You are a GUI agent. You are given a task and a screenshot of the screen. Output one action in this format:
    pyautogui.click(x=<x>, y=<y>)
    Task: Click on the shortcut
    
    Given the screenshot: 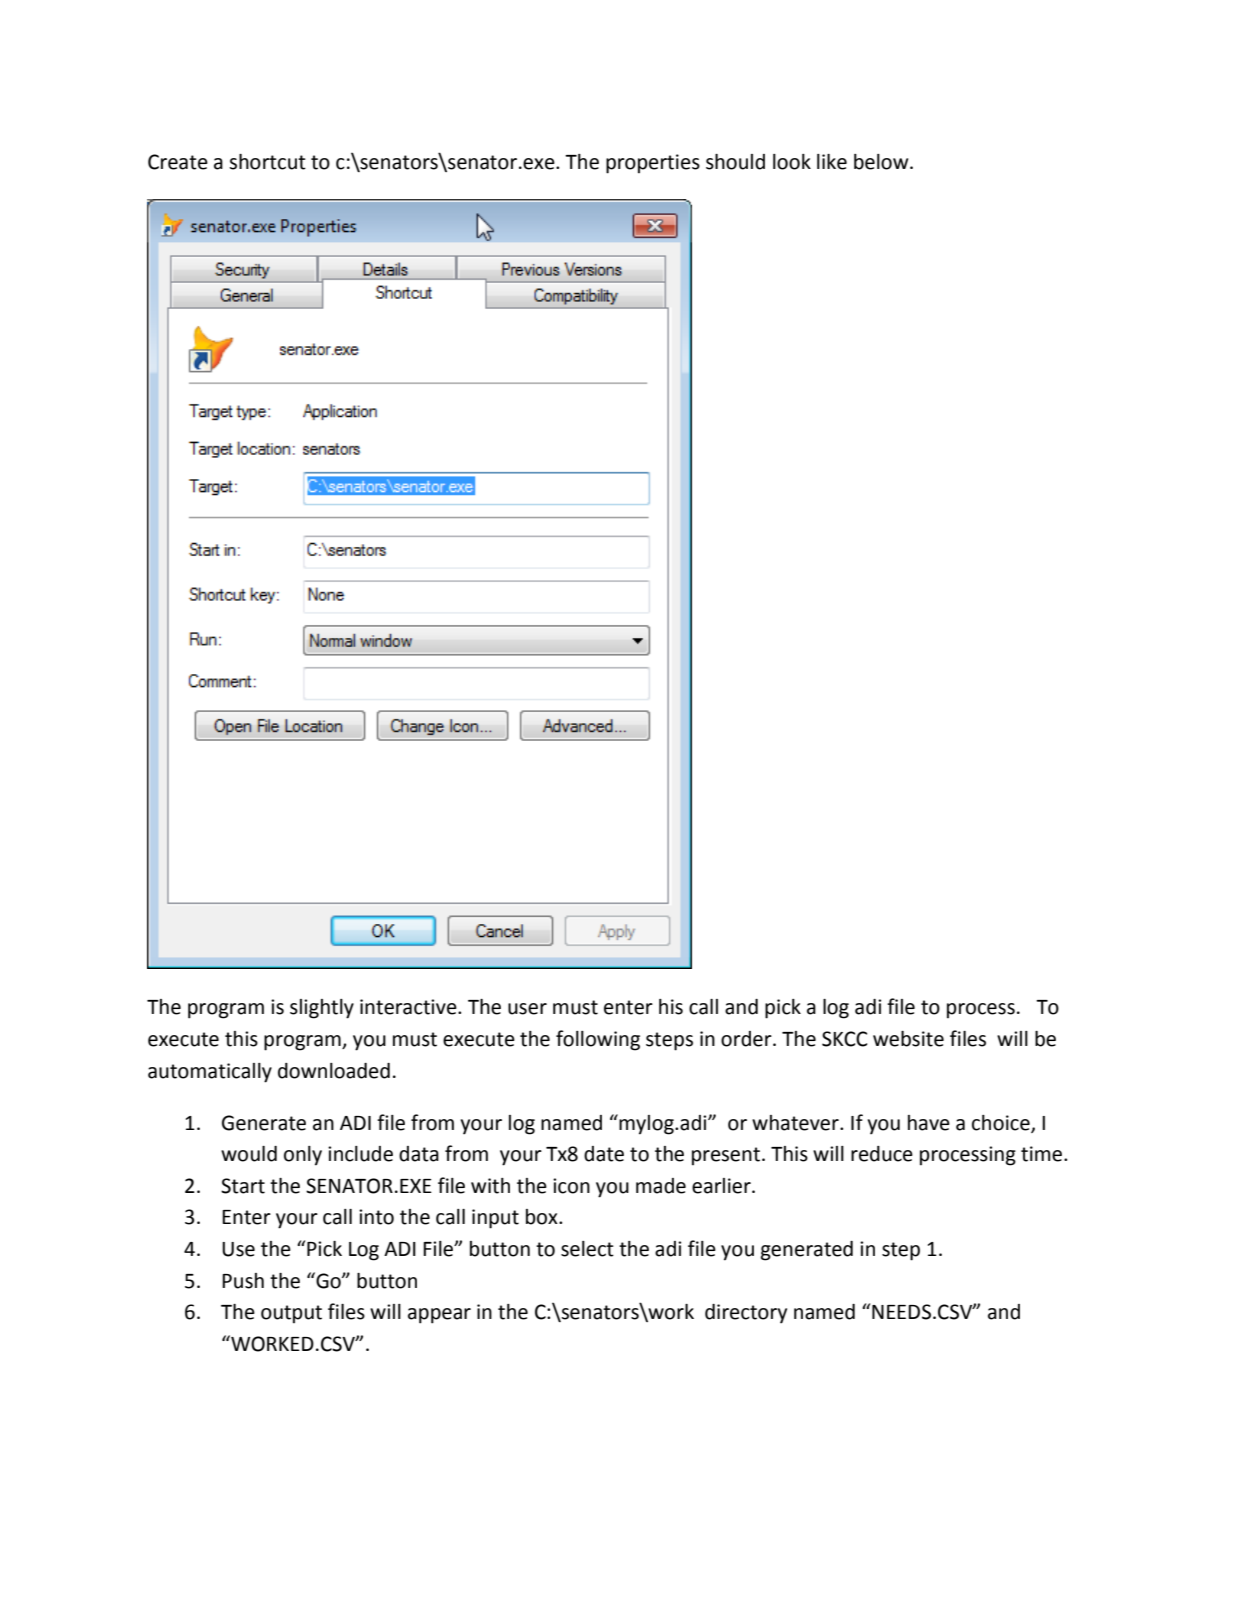 What is the action you would take?
    pyautogui.click(x=267, y=162)
